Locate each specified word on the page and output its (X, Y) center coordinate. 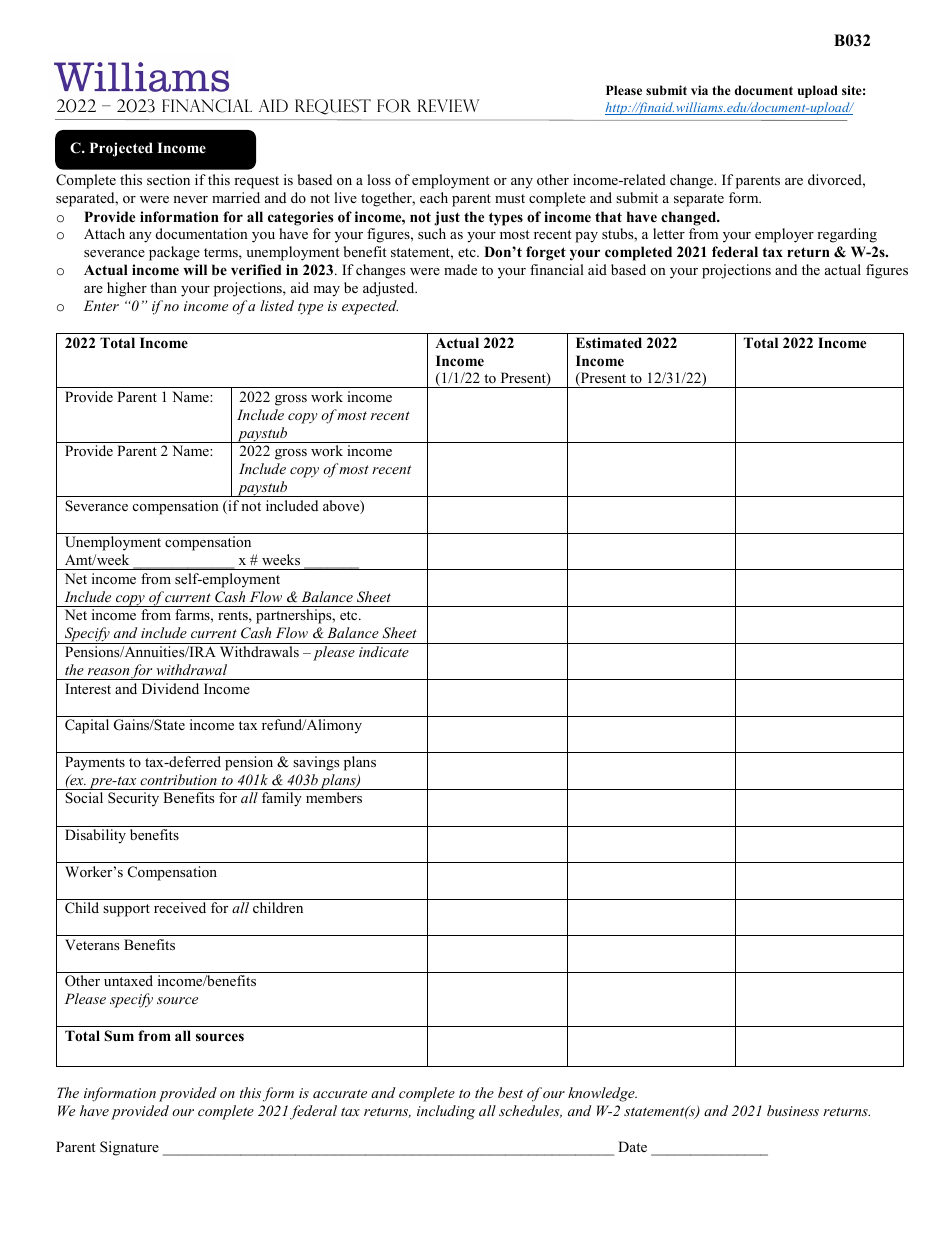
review (448, 105)
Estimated (609, 342)
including (446, 1112)
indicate (384, 651)
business (793, 1110)
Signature (129, 1148)
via (699, 90)
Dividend (170, 688)
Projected (121, 149)
